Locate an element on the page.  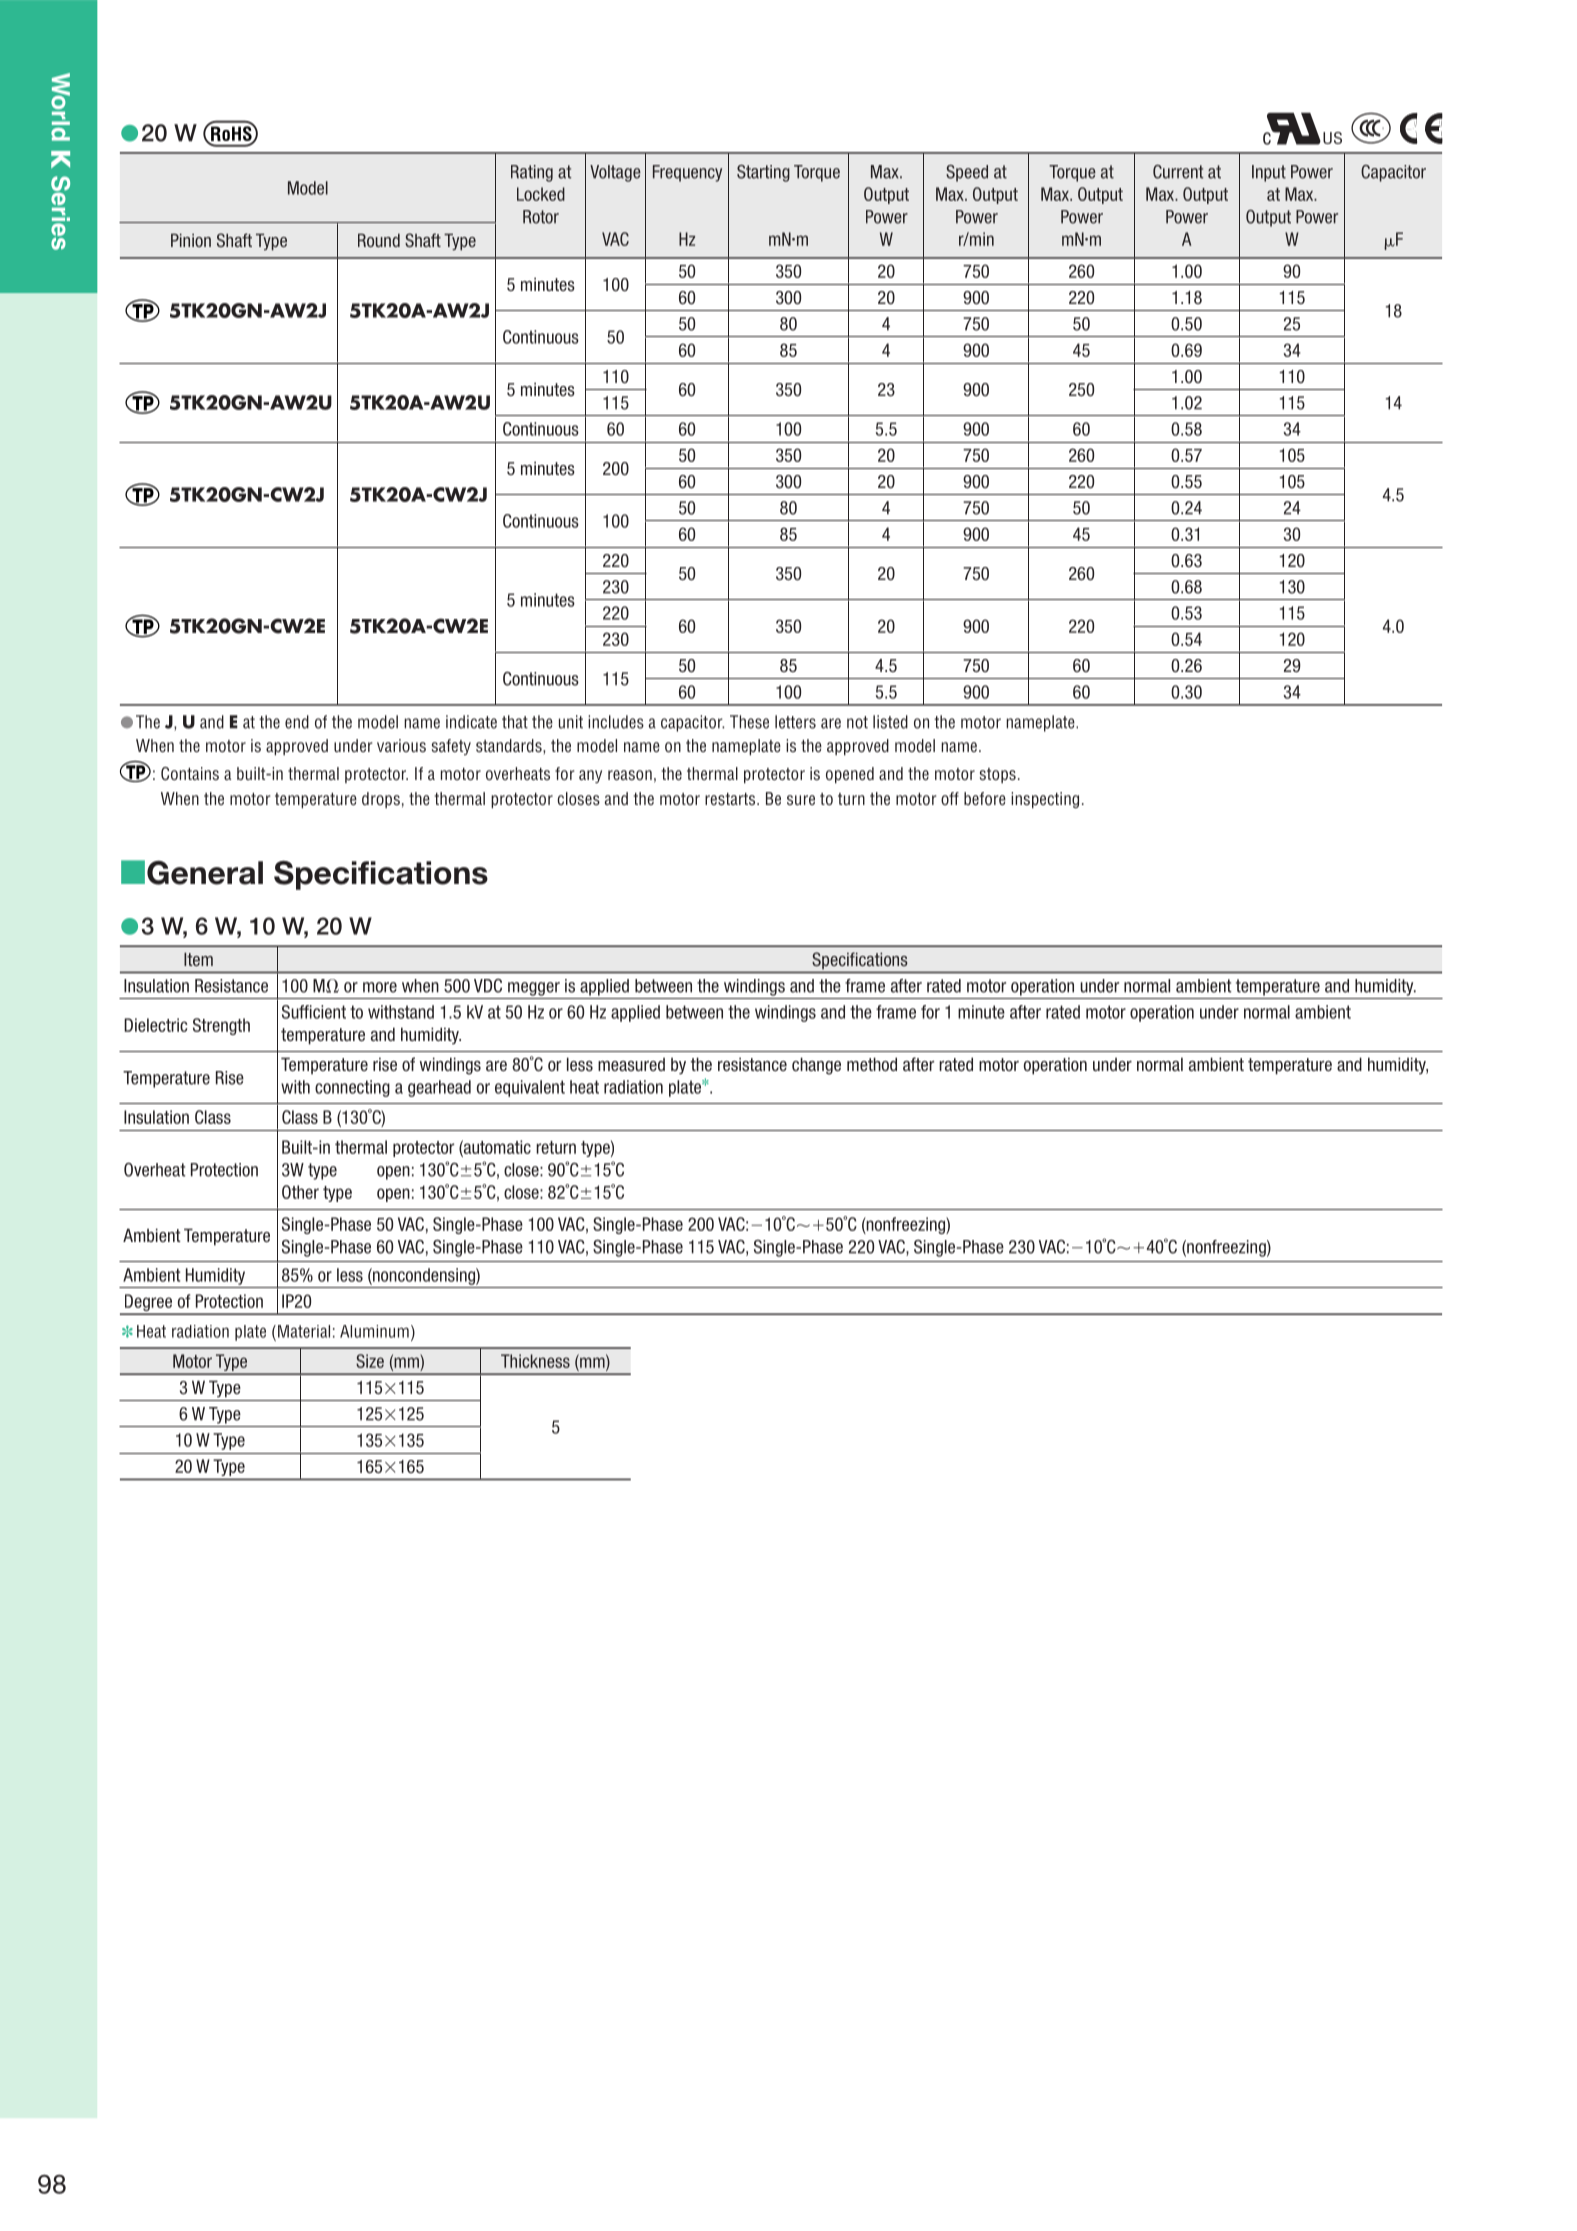
Frequency is located at coordinates (687, 173).
